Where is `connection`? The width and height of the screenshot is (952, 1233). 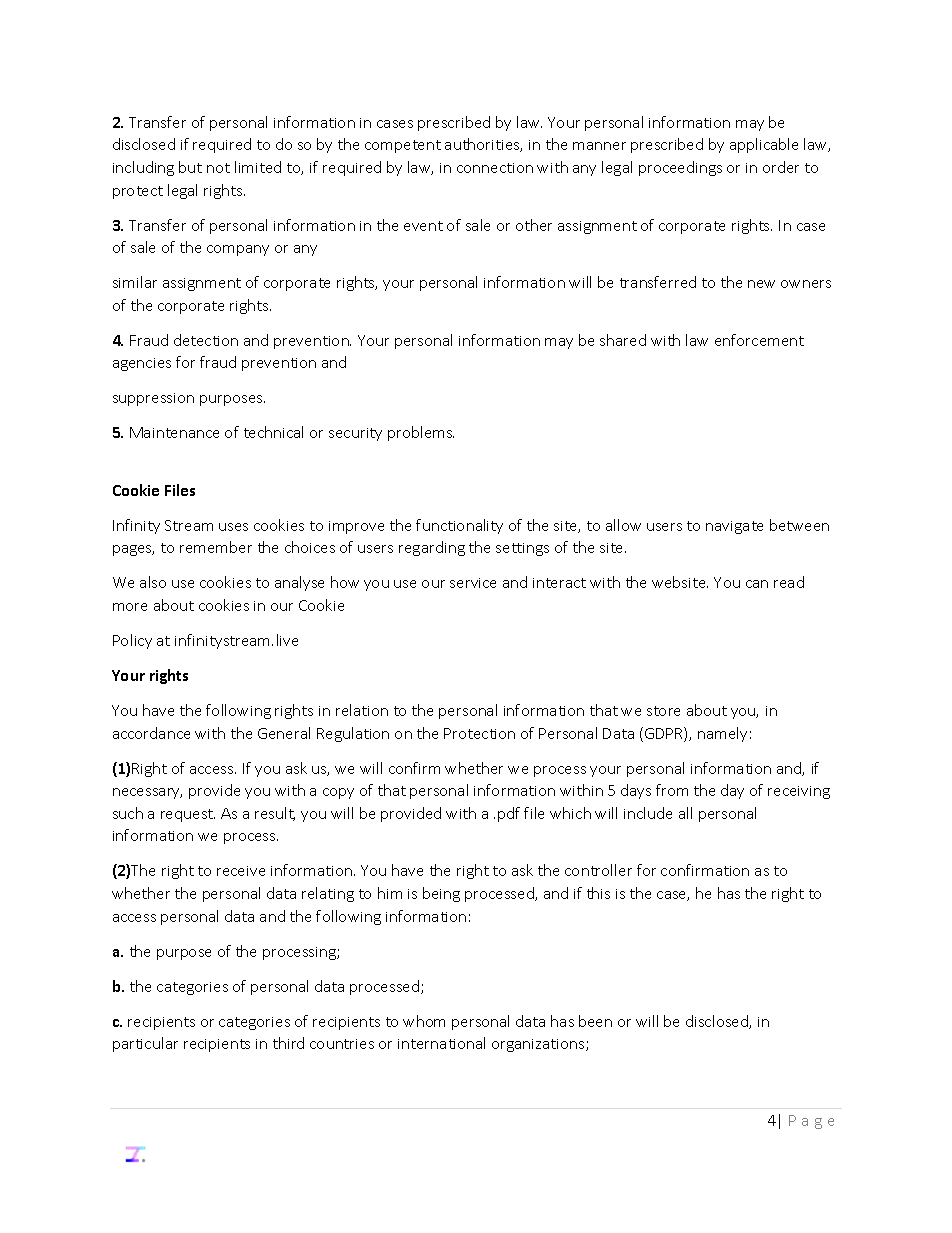 connection is located at coordinates (495, 168).
